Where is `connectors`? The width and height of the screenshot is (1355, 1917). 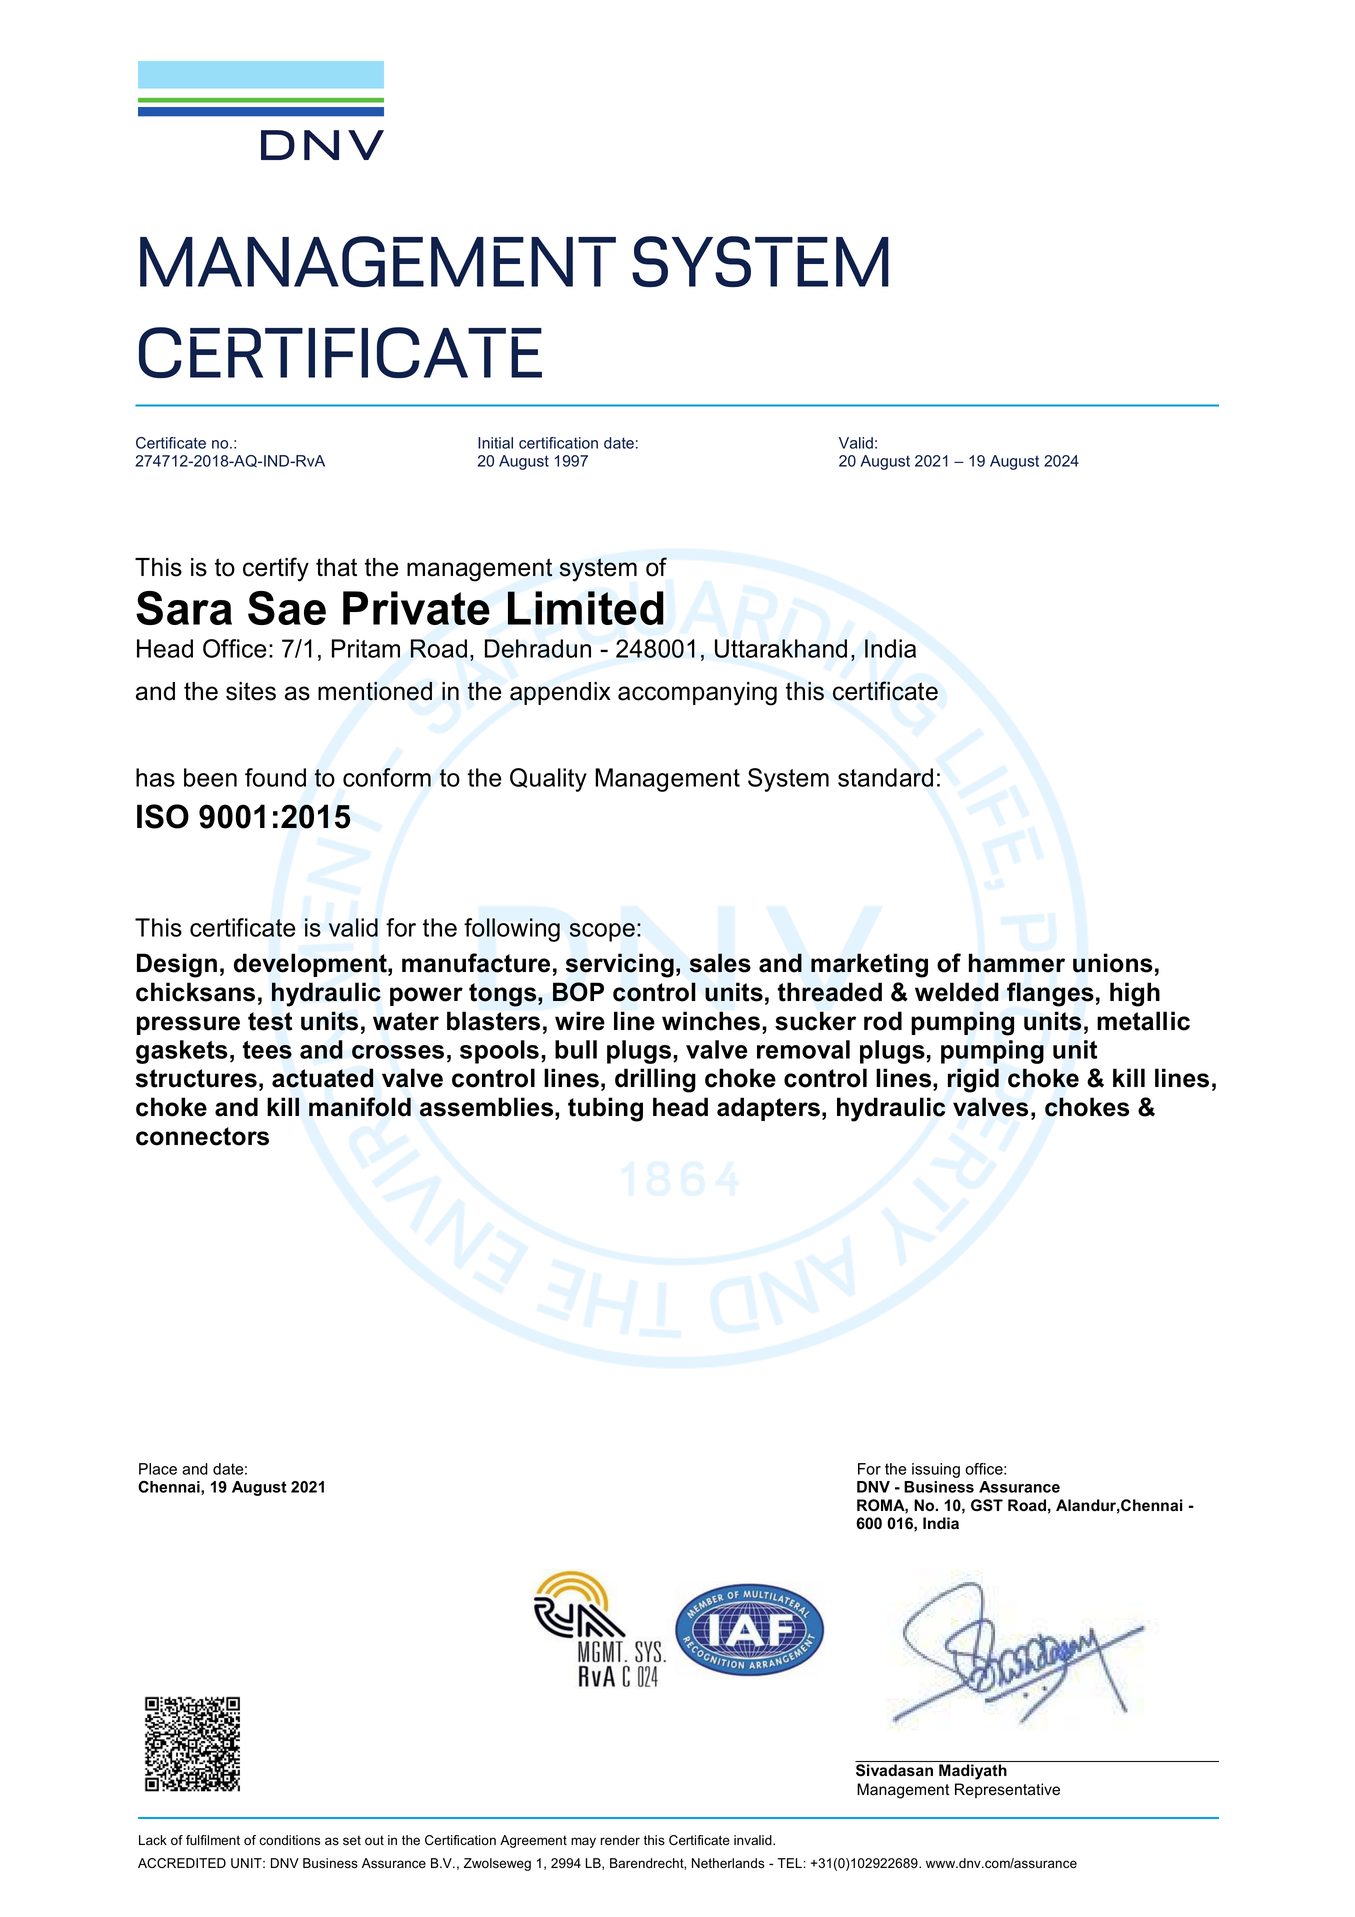
connectors is located at coordinates (202, 1136).
